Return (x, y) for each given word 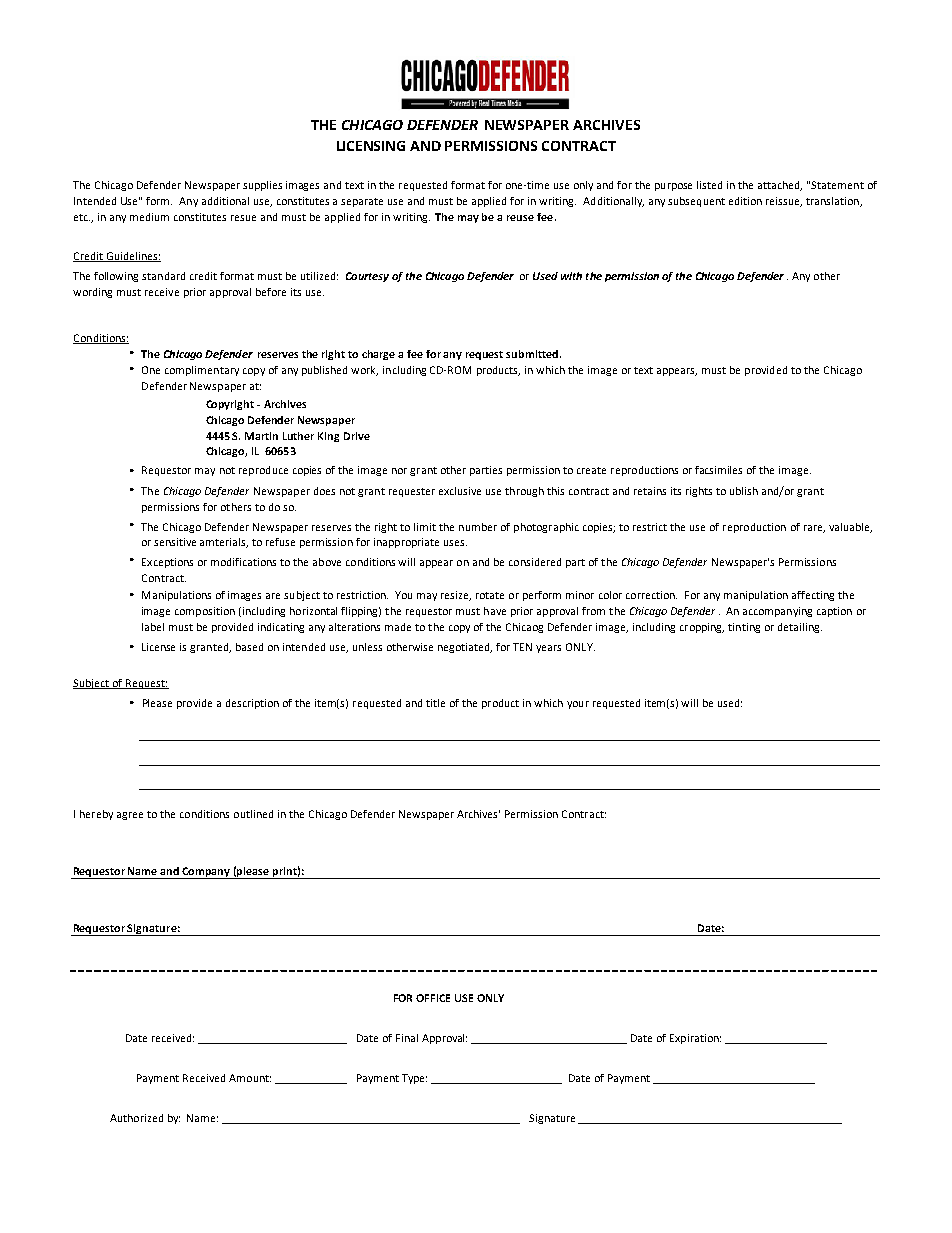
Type (414, 1079)
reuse (520, 218)
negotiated (465, 648)
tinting (744, 628)
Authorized (136, 1118)
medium (149, 217)
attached (780, 186)
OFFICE (433, 998)
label (153, 627)
